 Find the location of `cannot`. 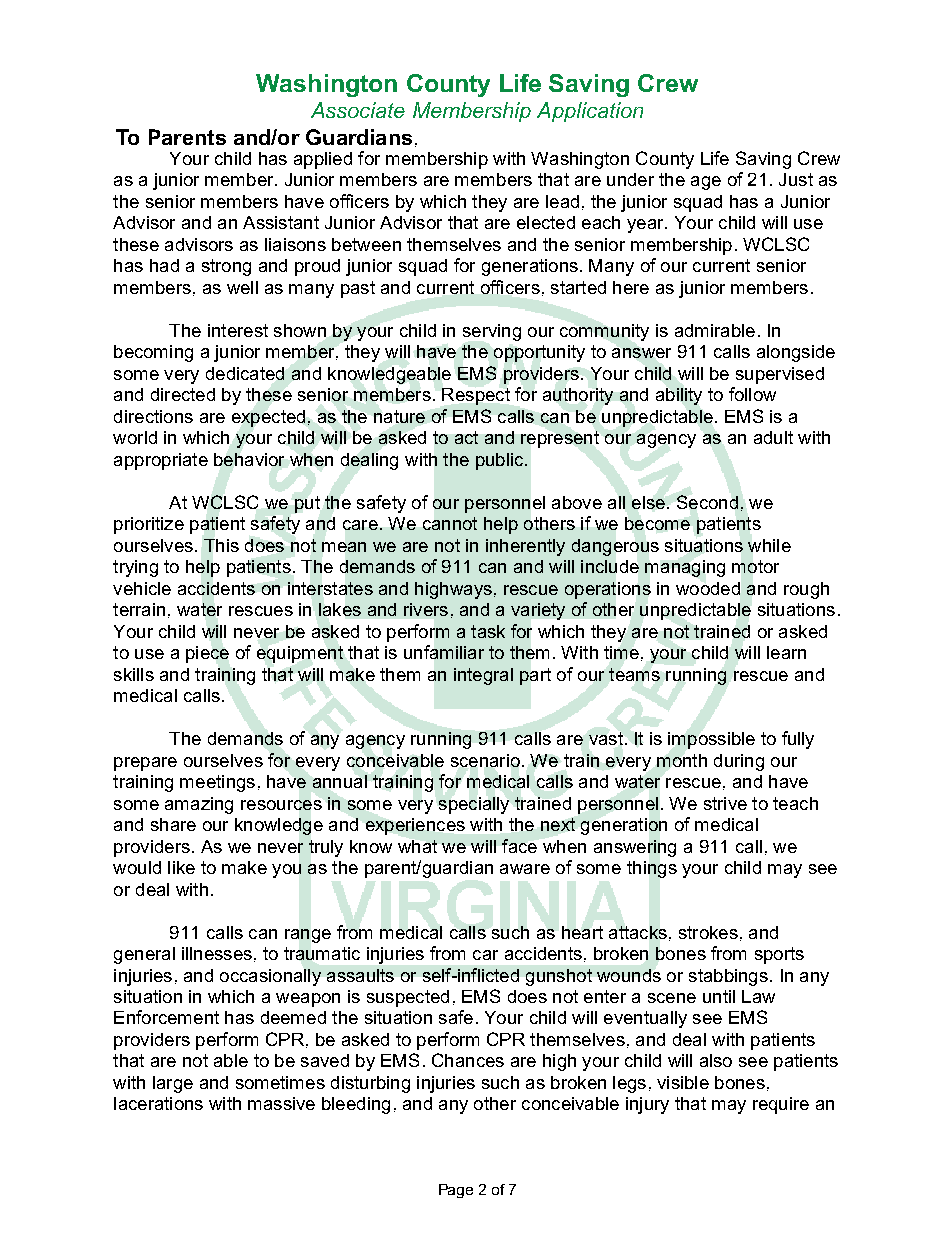

cannot is located at coordinates (450, 523).
